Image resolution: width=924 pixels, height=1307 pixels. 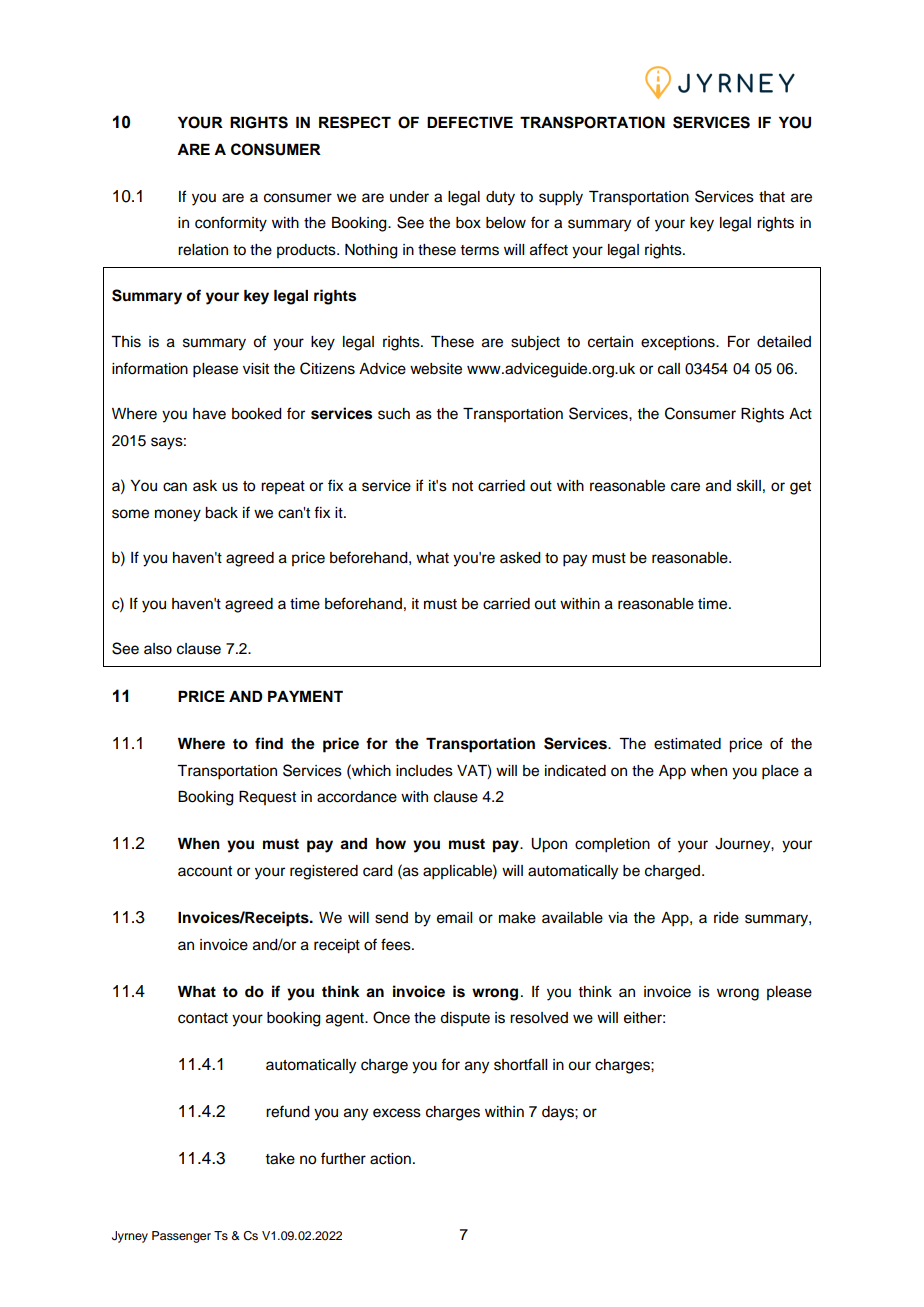 What do you see at coordinates (181, 1237) in the screenshot?
I see `Passenger` at bounding box center [181, 1237].
